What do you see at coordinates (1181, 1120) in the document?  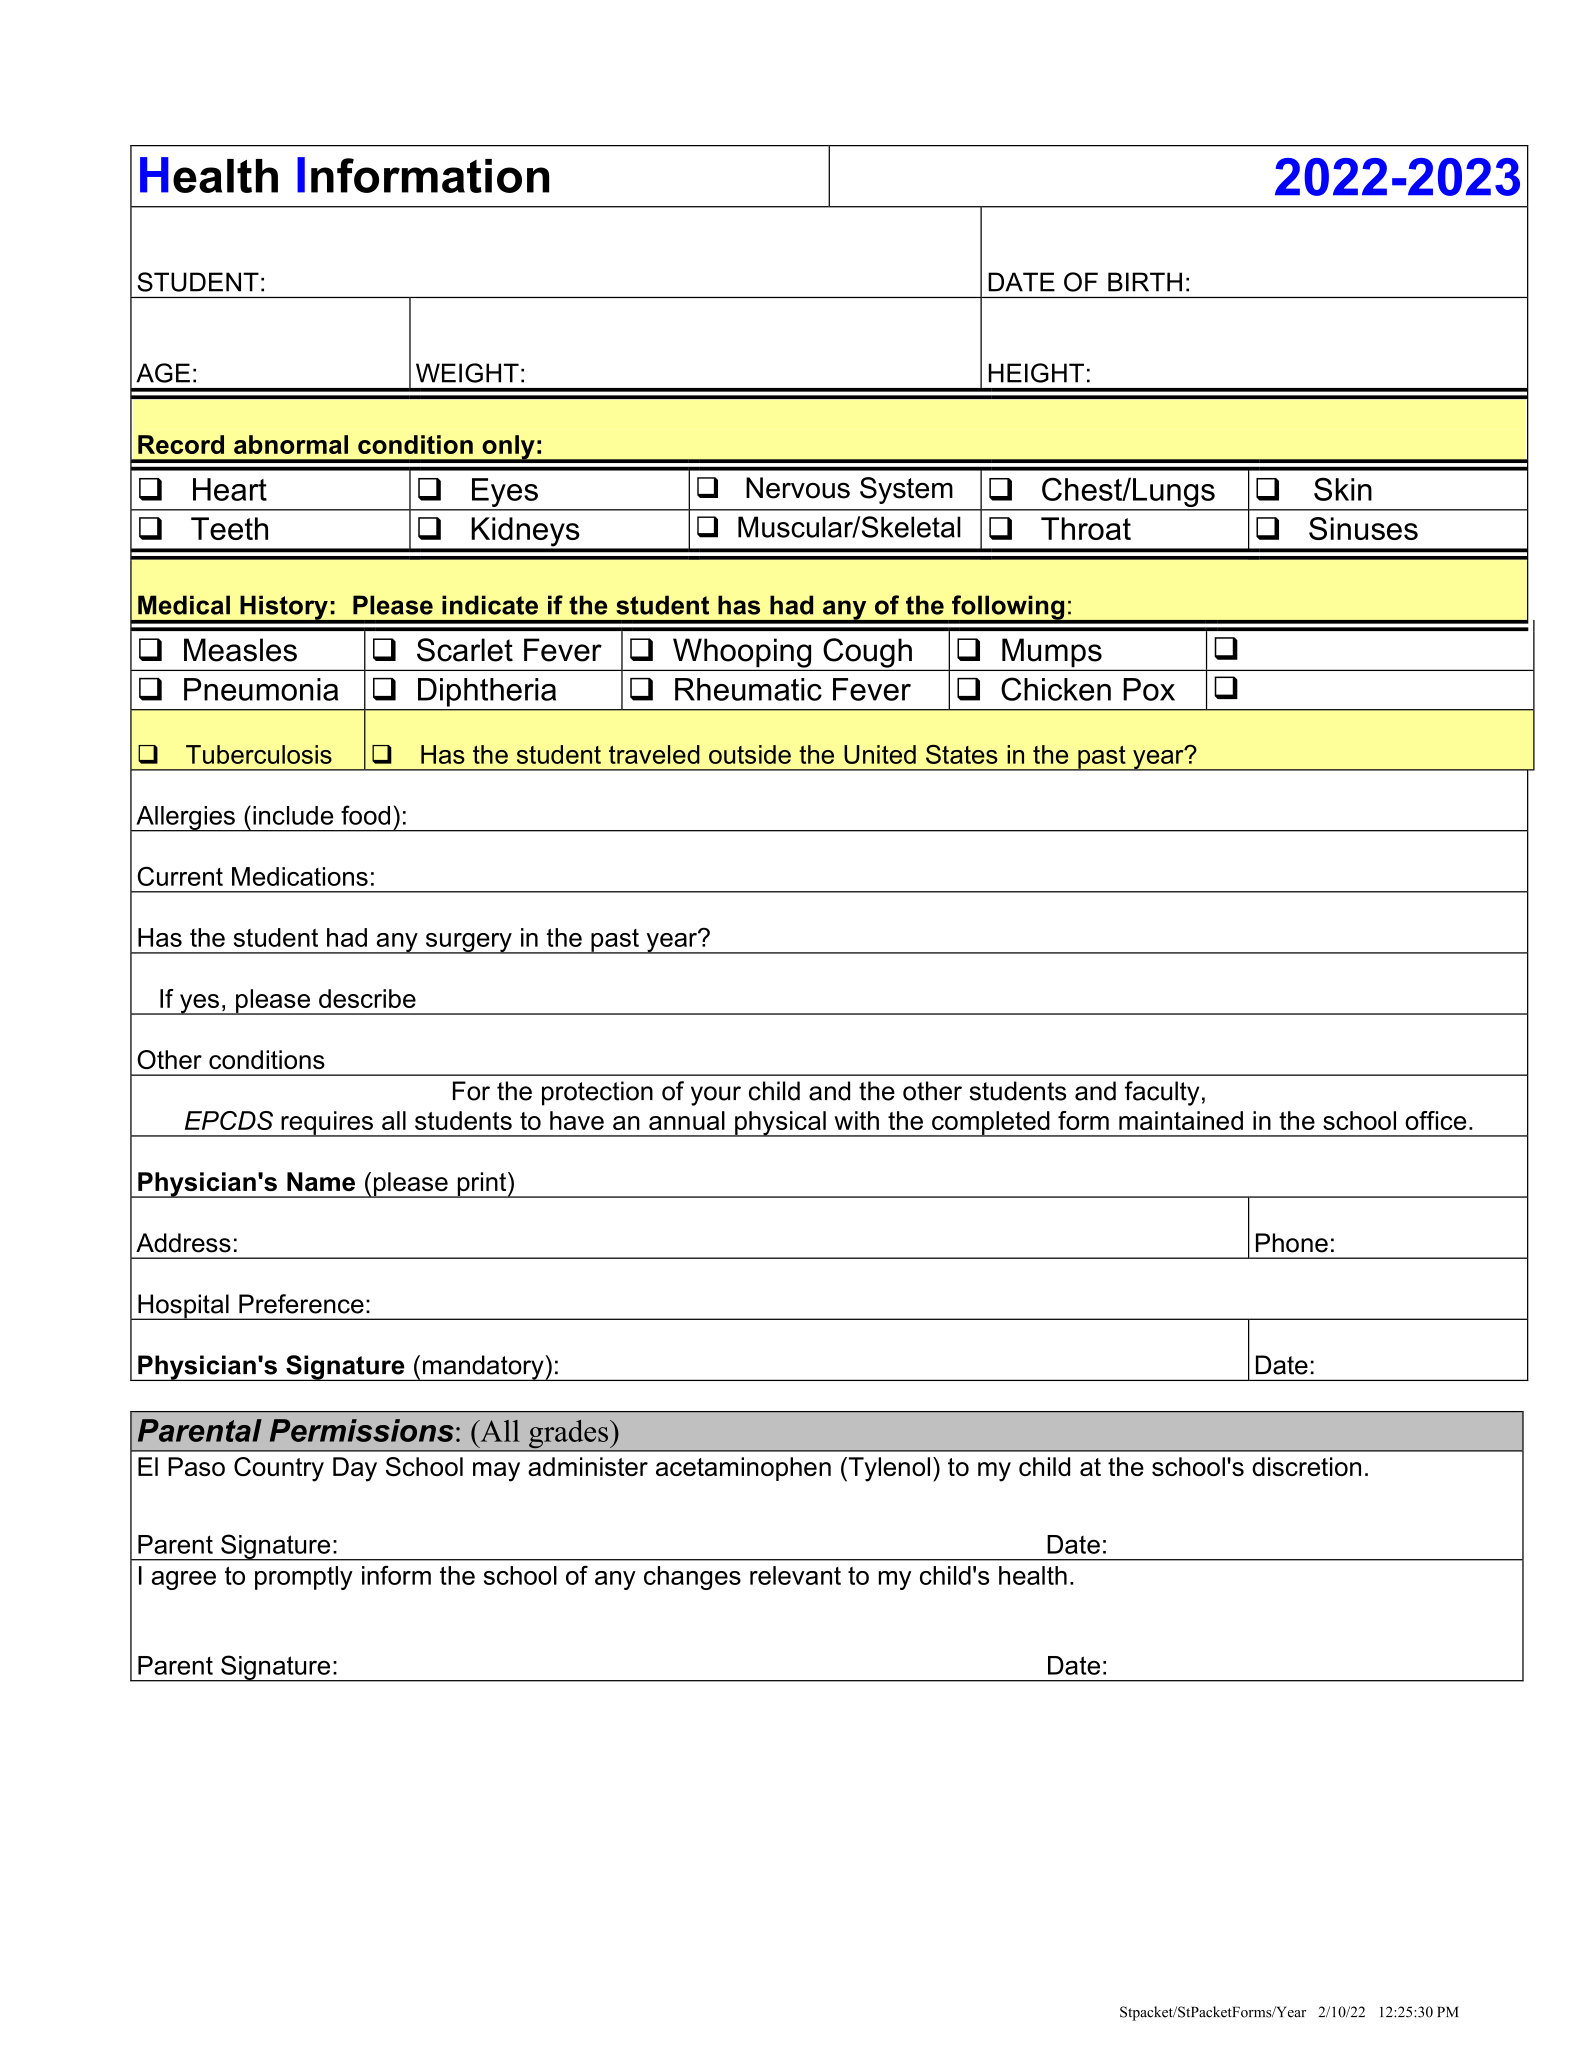 I see `maintained` at bounding box center [1181, 1120].
